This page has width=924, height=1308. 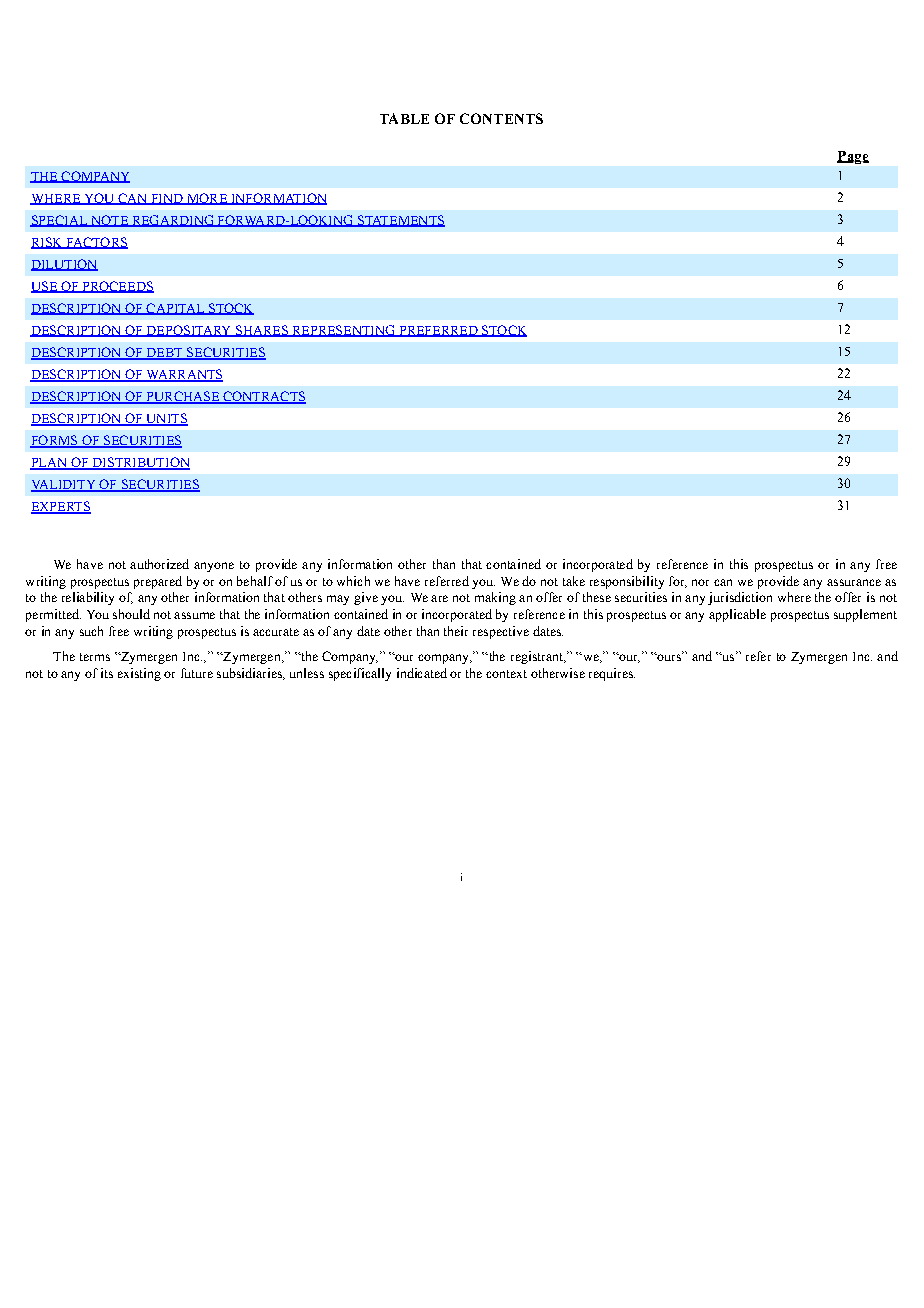 I want to click on which, so click(x=353, y=581).
